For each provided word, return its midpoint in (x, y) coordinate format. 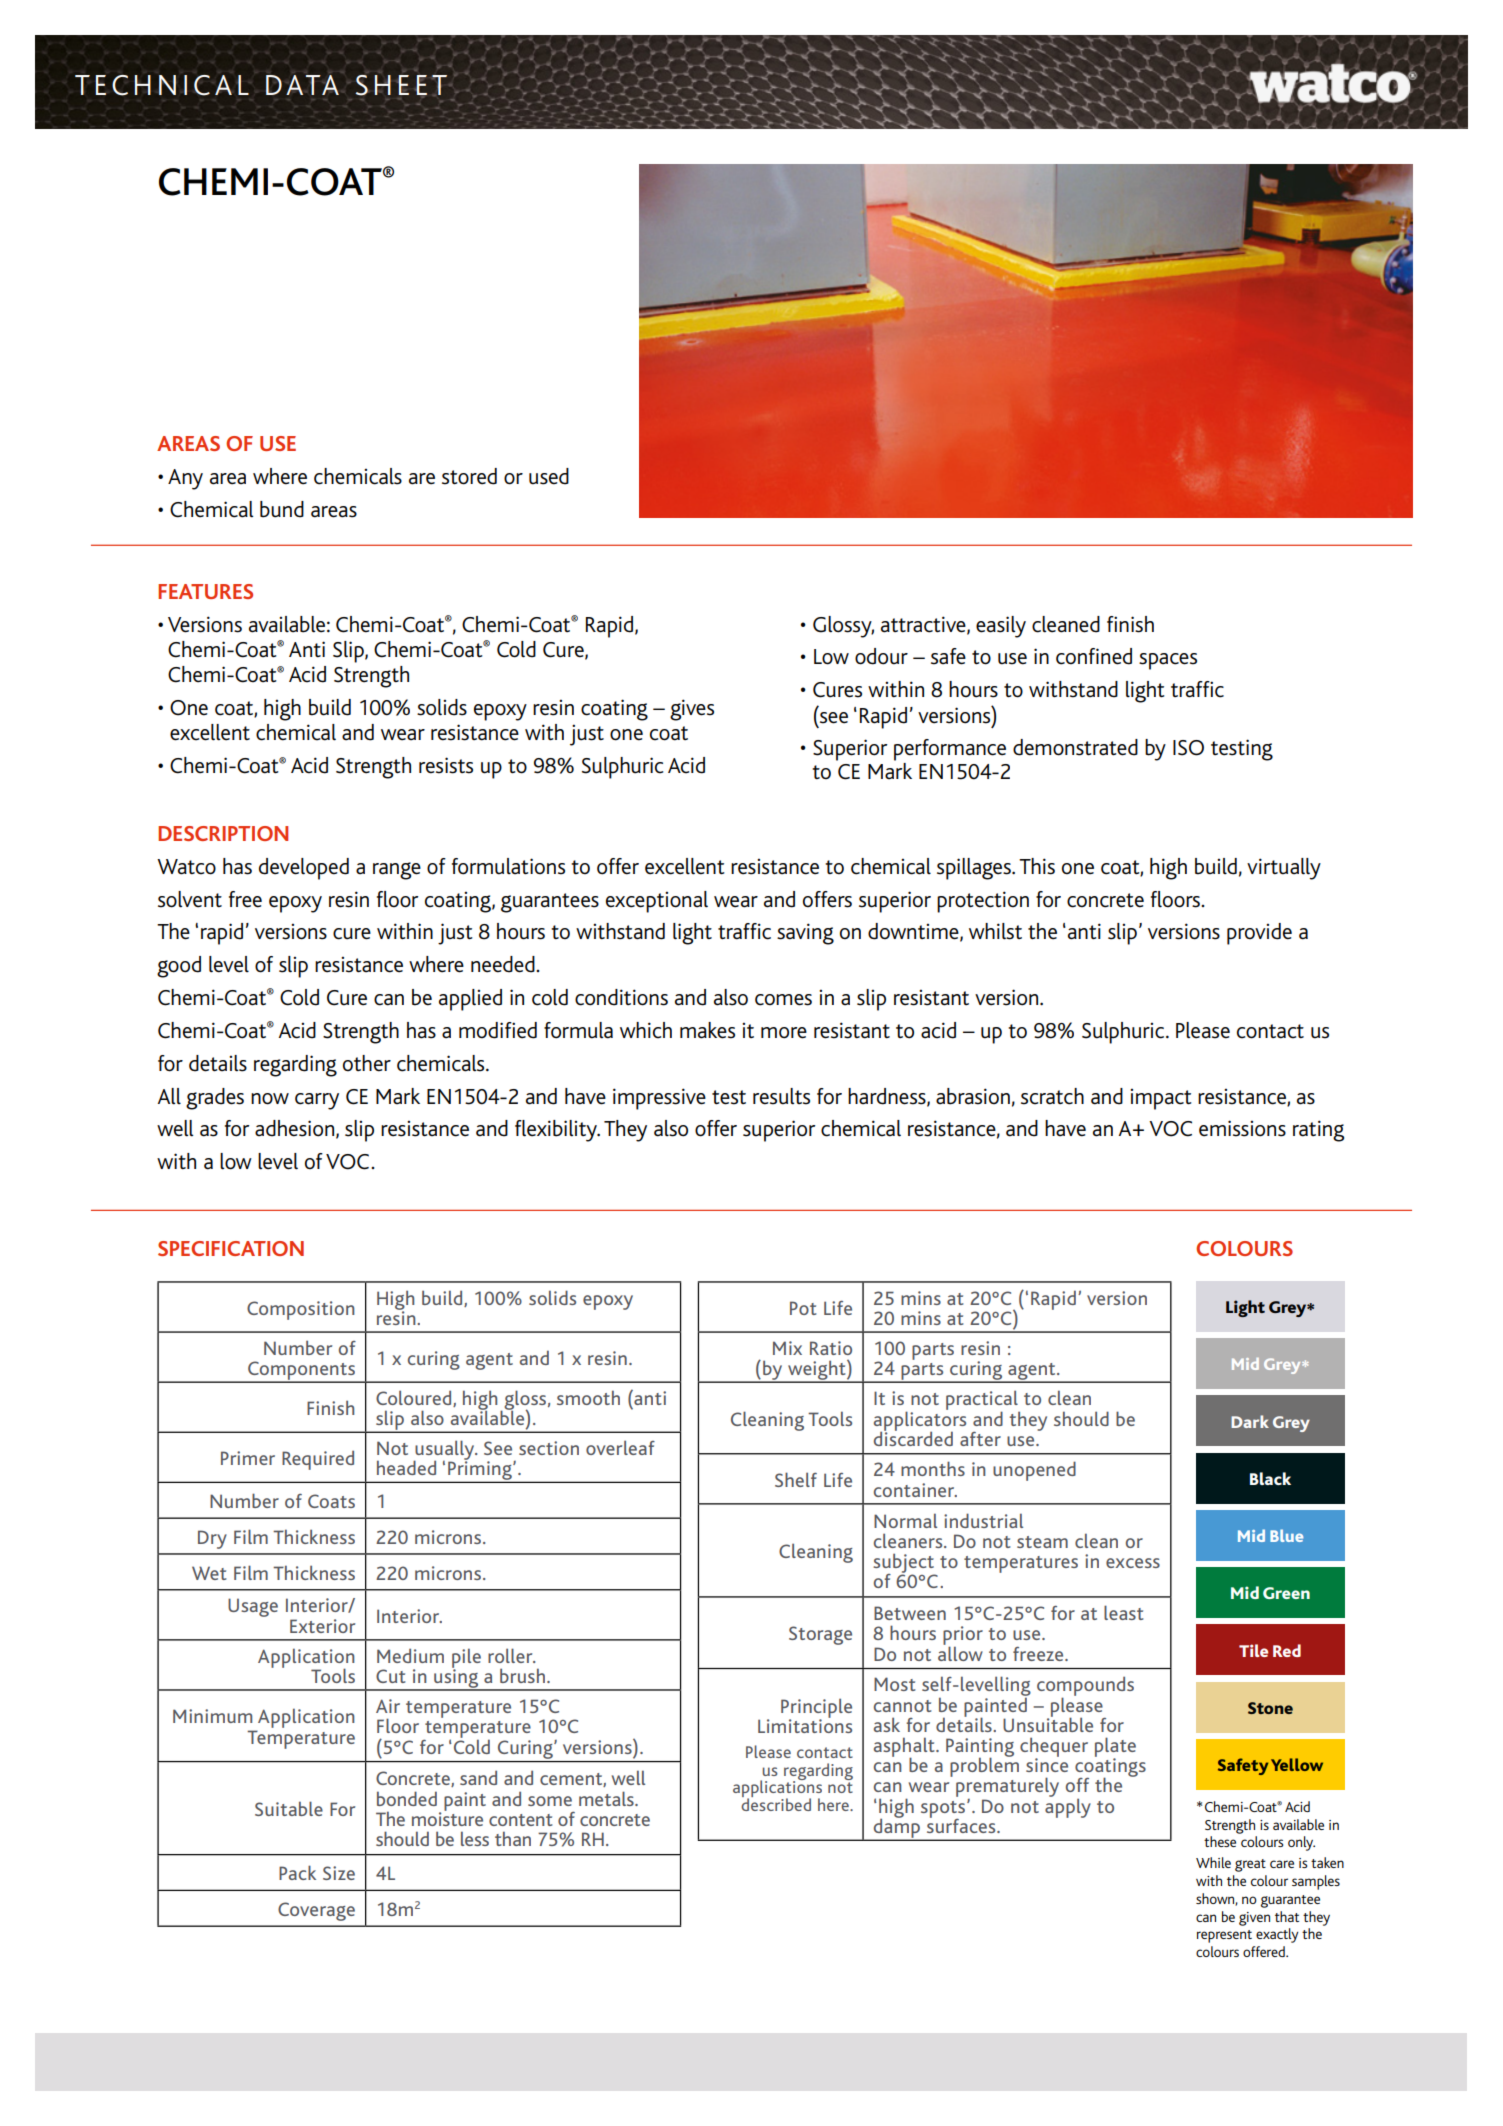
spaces (1168, 661)
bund (282, 509)
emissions (1242, 1128)
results (781, 1096)
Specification (231, 1248)
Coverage (316, 1911)
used (549, 476)
